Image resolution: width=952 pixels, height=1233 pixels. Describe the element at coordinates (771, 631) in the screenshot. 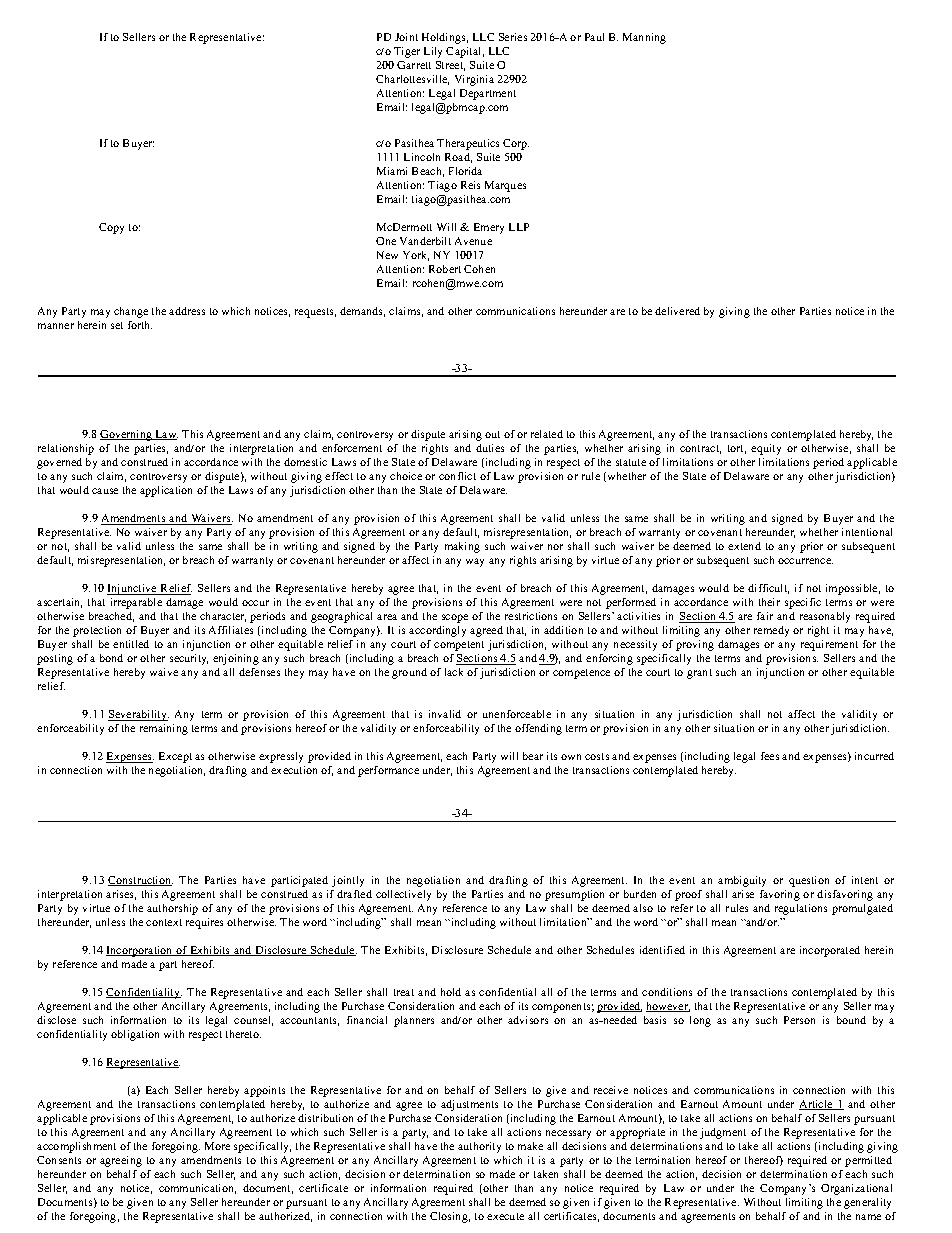

I see `remedy` at that location.
